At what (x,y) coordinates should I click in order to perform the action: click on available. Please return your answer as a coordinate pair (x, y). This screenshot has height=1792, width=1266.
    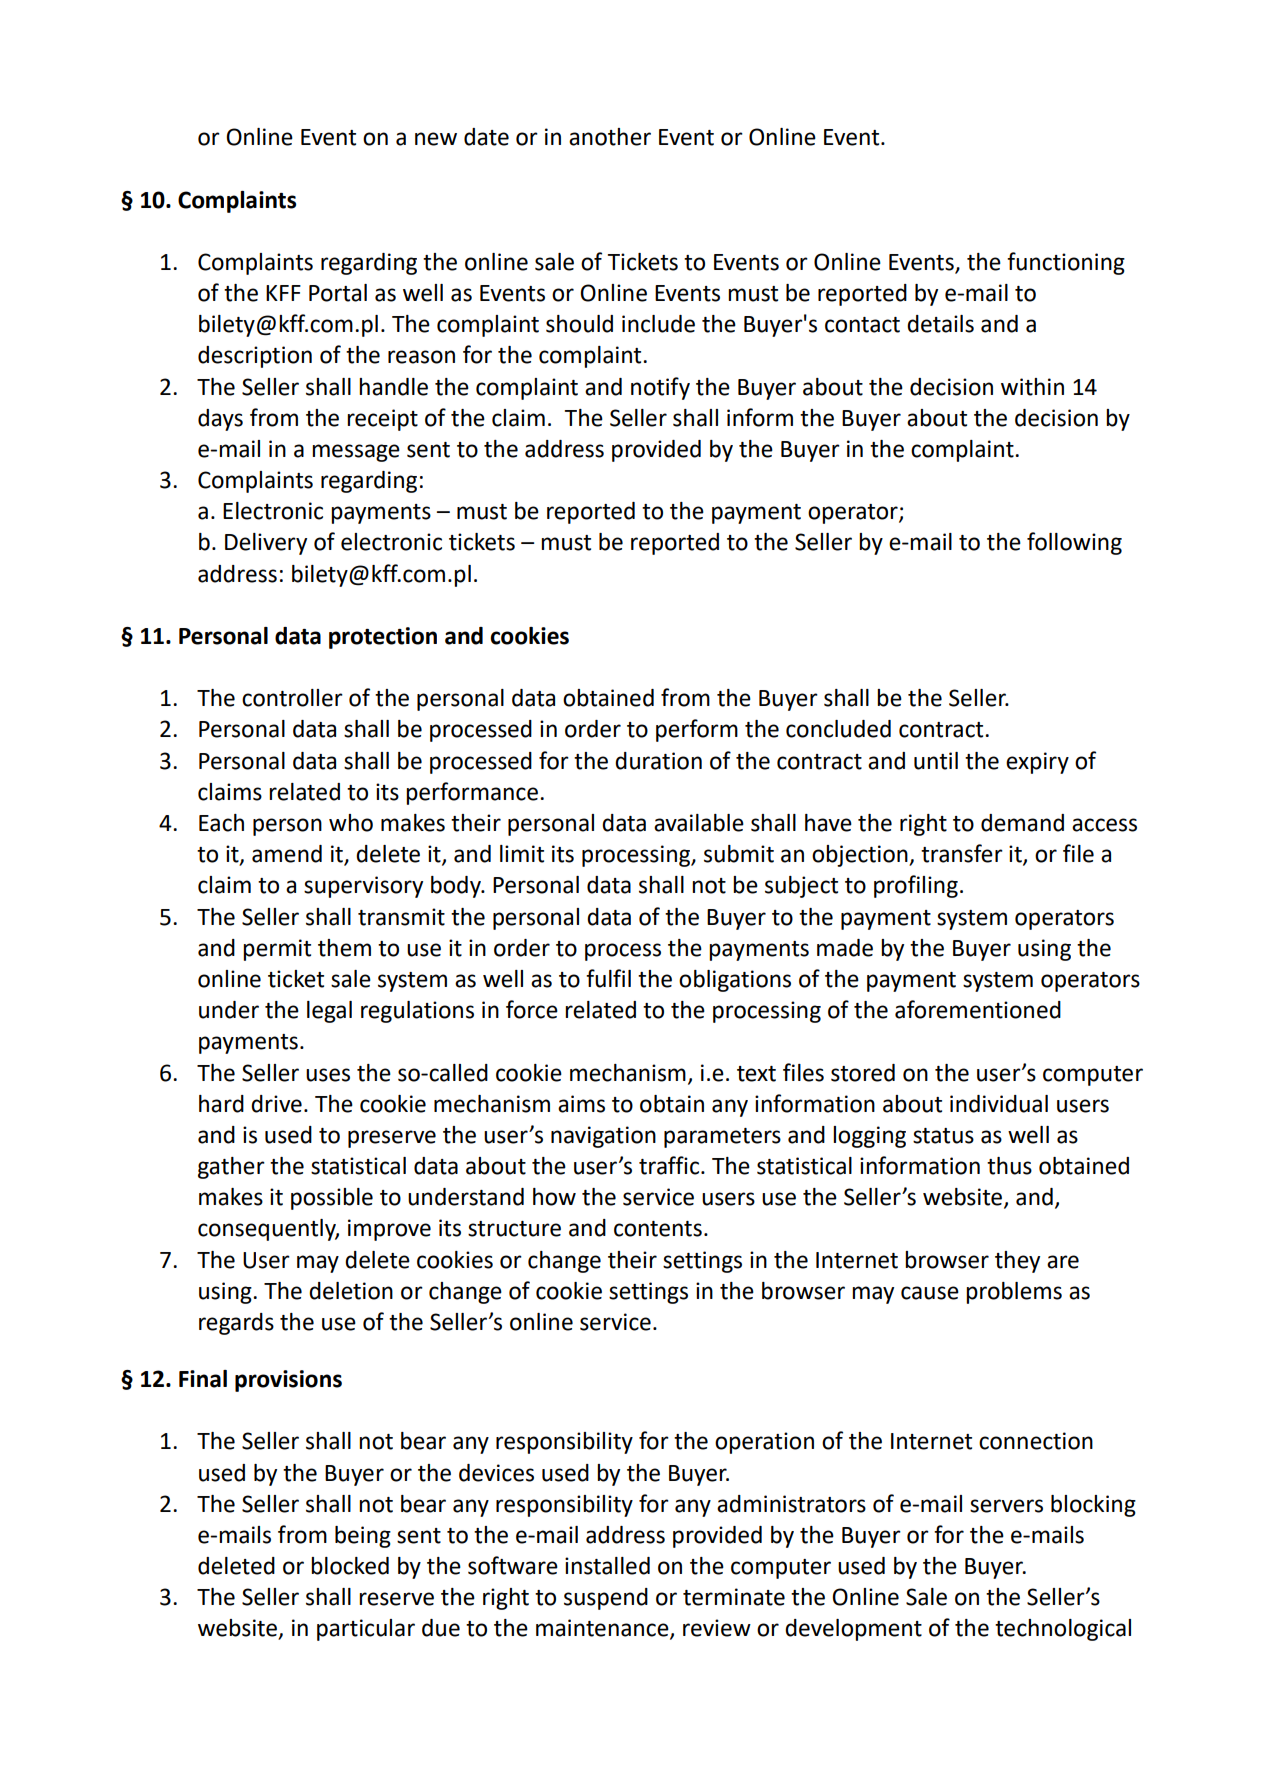
    Looking at the image, I should click on (699, 823).
